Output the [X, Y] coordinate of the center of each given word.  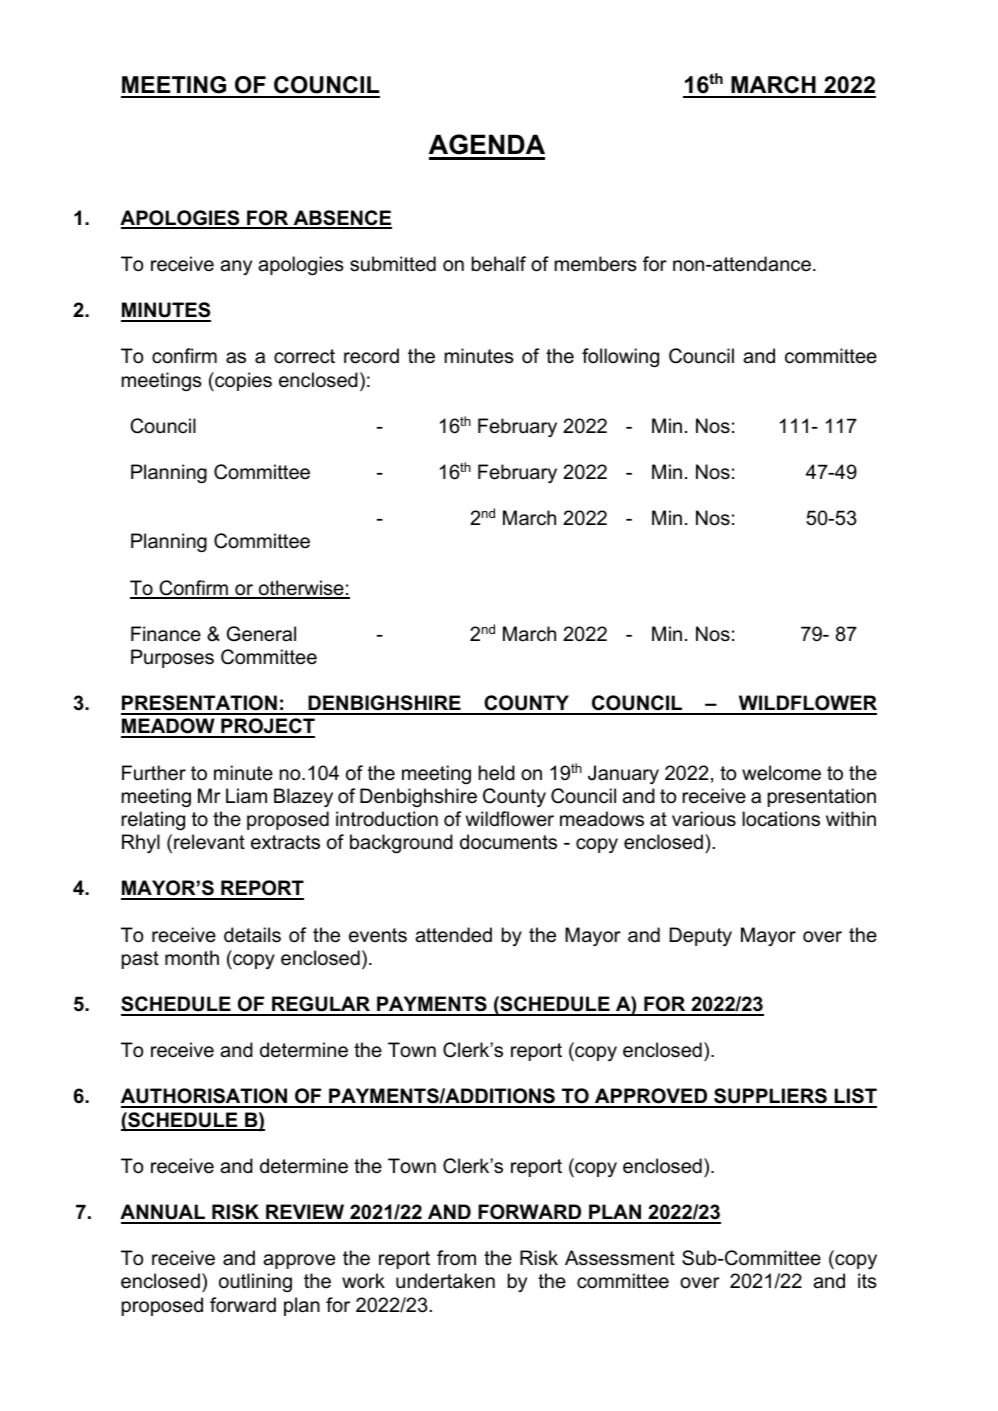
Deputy [701, 936]
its [867, 1281]
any [236, 267]
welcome [781, 773]
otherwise [301, 589]
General [261, 634]
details [252, 935]
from [456, 1257]
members [596, 264]
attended [453, 935]
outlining [255, 1282]
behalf [499, 264]
